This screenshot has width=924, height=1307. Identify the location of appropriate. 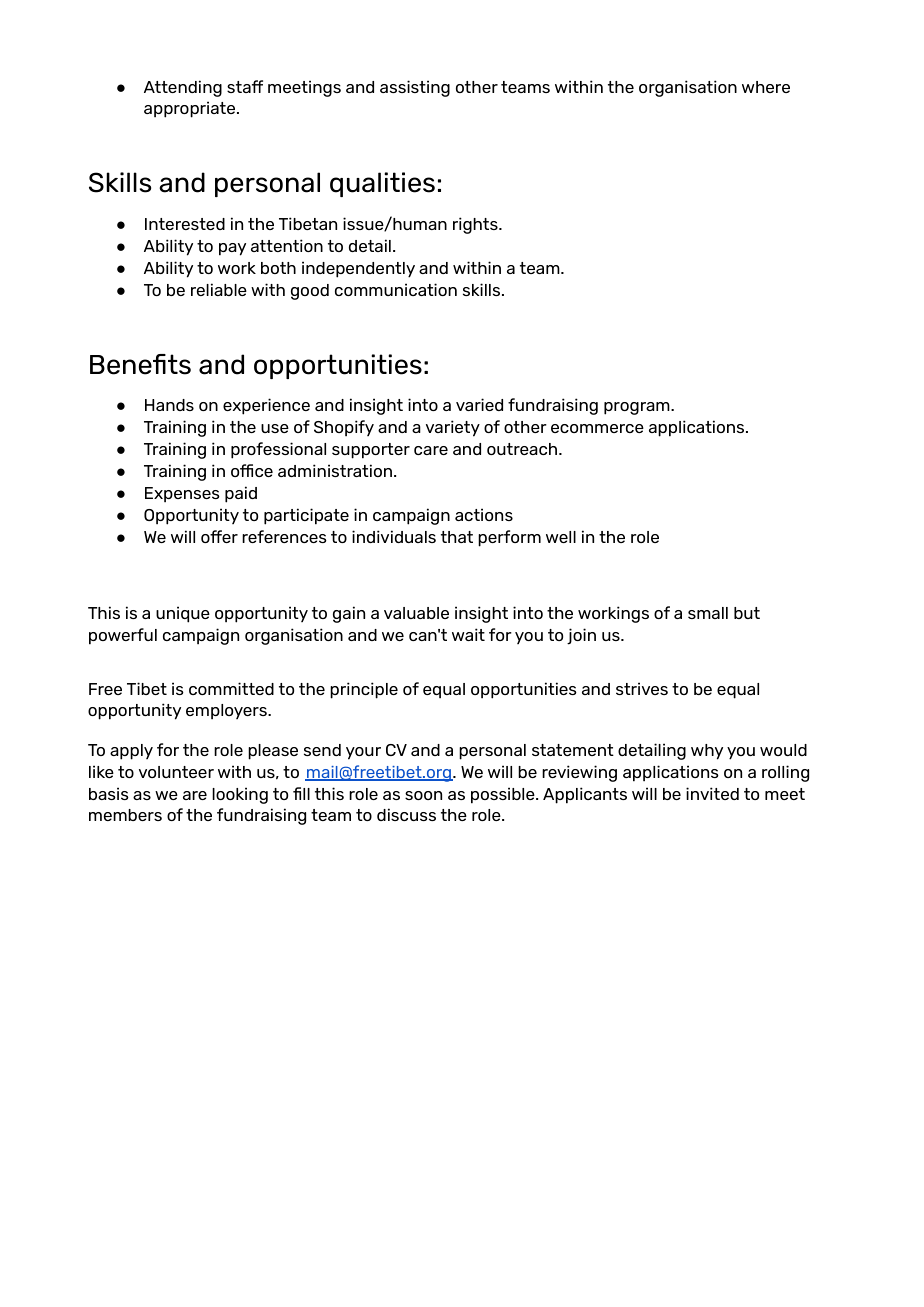
(189, 109).
